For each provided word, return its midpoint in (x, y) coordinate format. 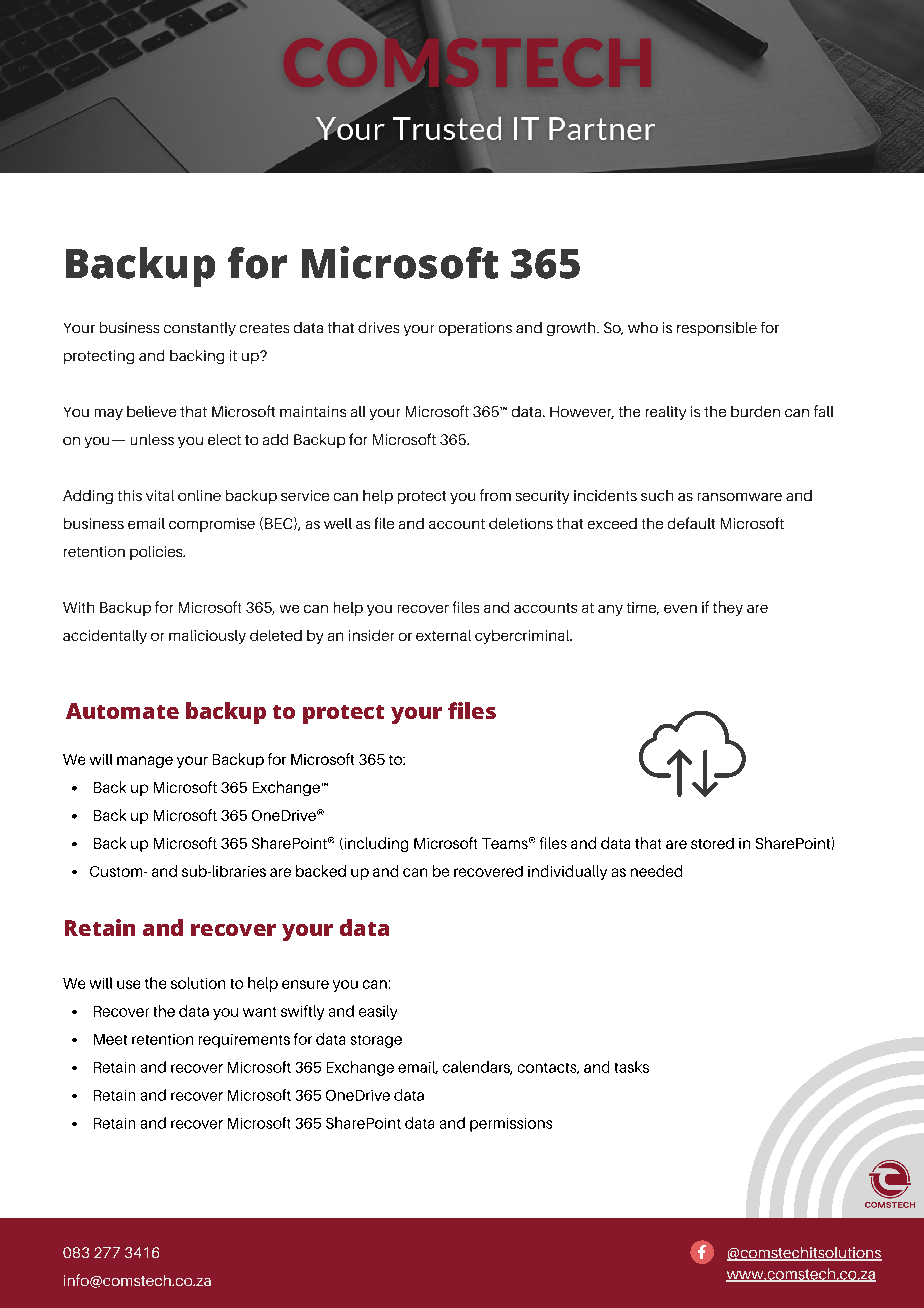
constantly (200, 329)
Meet (110, 1039)
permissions (511, 1125)
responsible (717, 329)
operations (475, 329)
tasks (632, 1067)
